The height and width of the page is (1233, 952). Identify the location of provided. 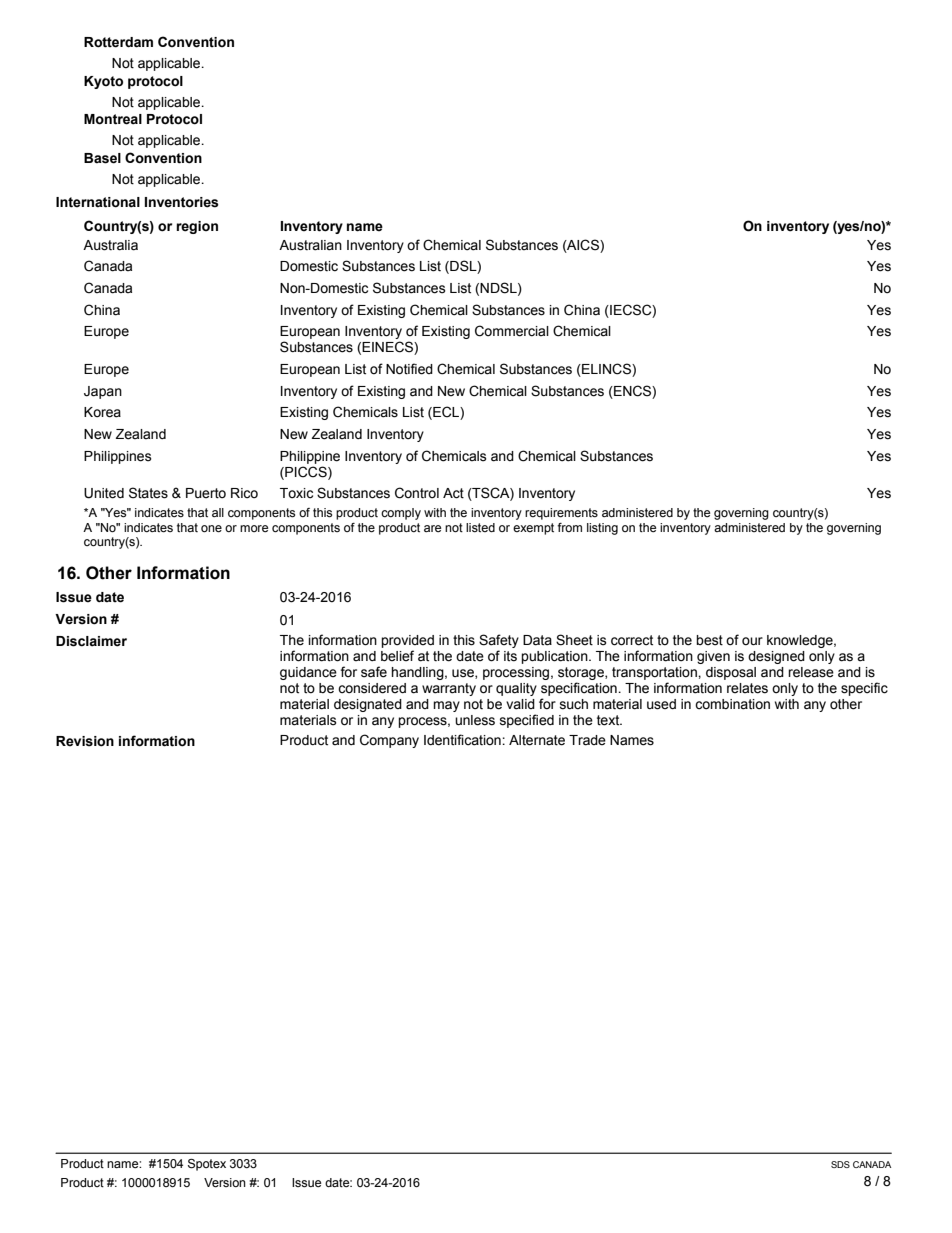
(407, 643).
